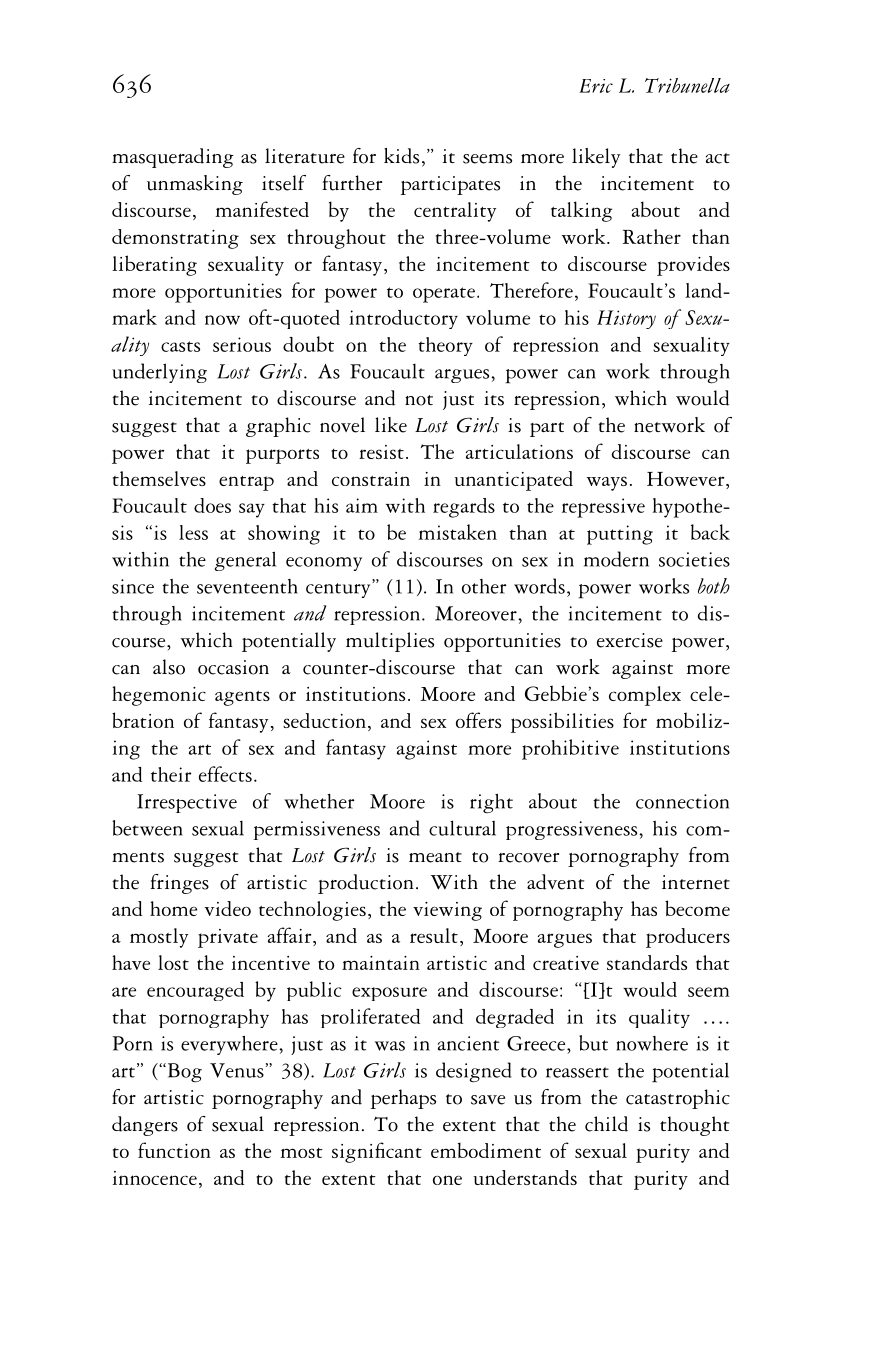  What do you see at coordinates (169, 667) in the image?
I see `also` at bounding box center [169, 667].
